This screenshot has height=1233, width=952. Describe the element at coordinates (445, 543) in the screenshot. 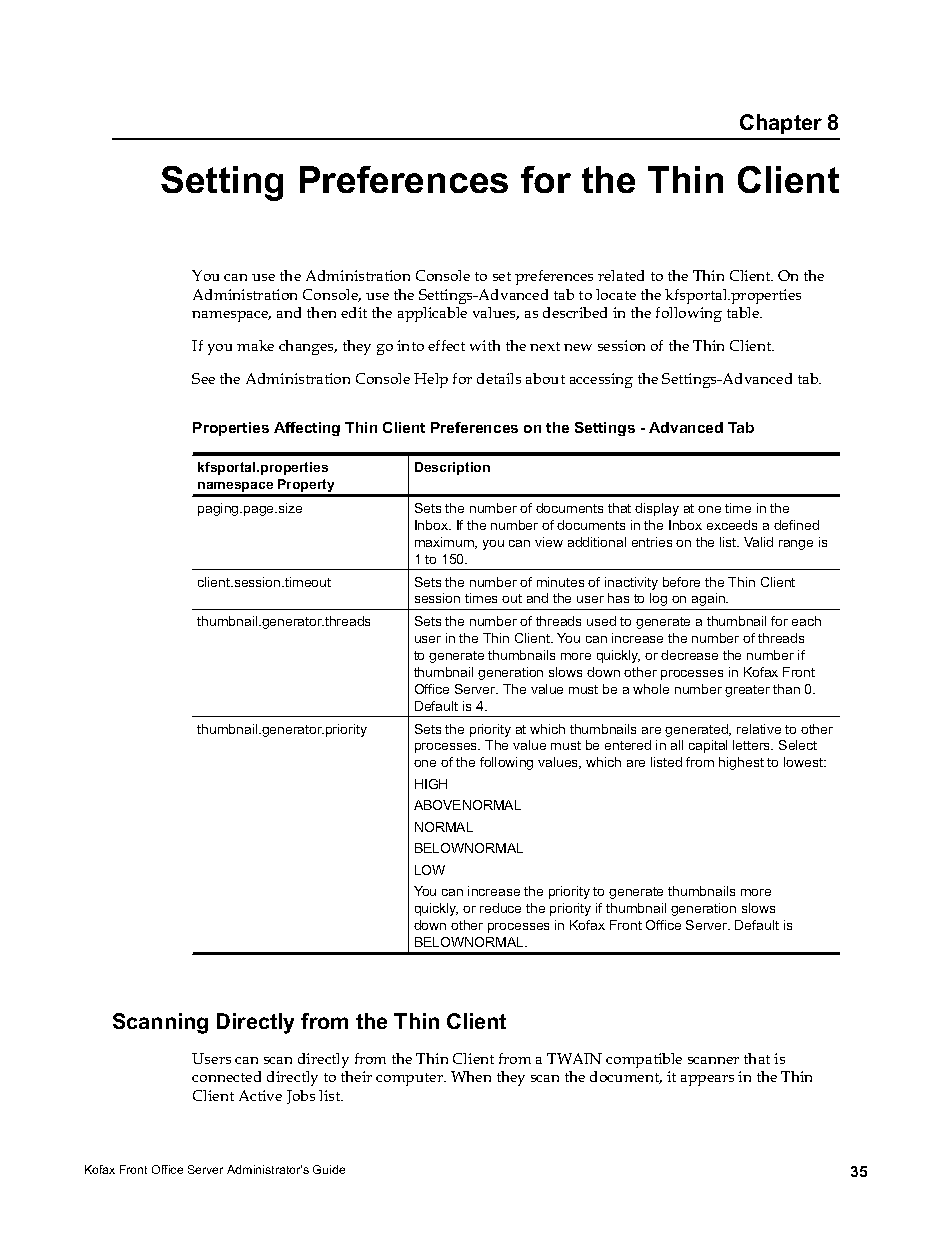

I see `maximum` at that location.
